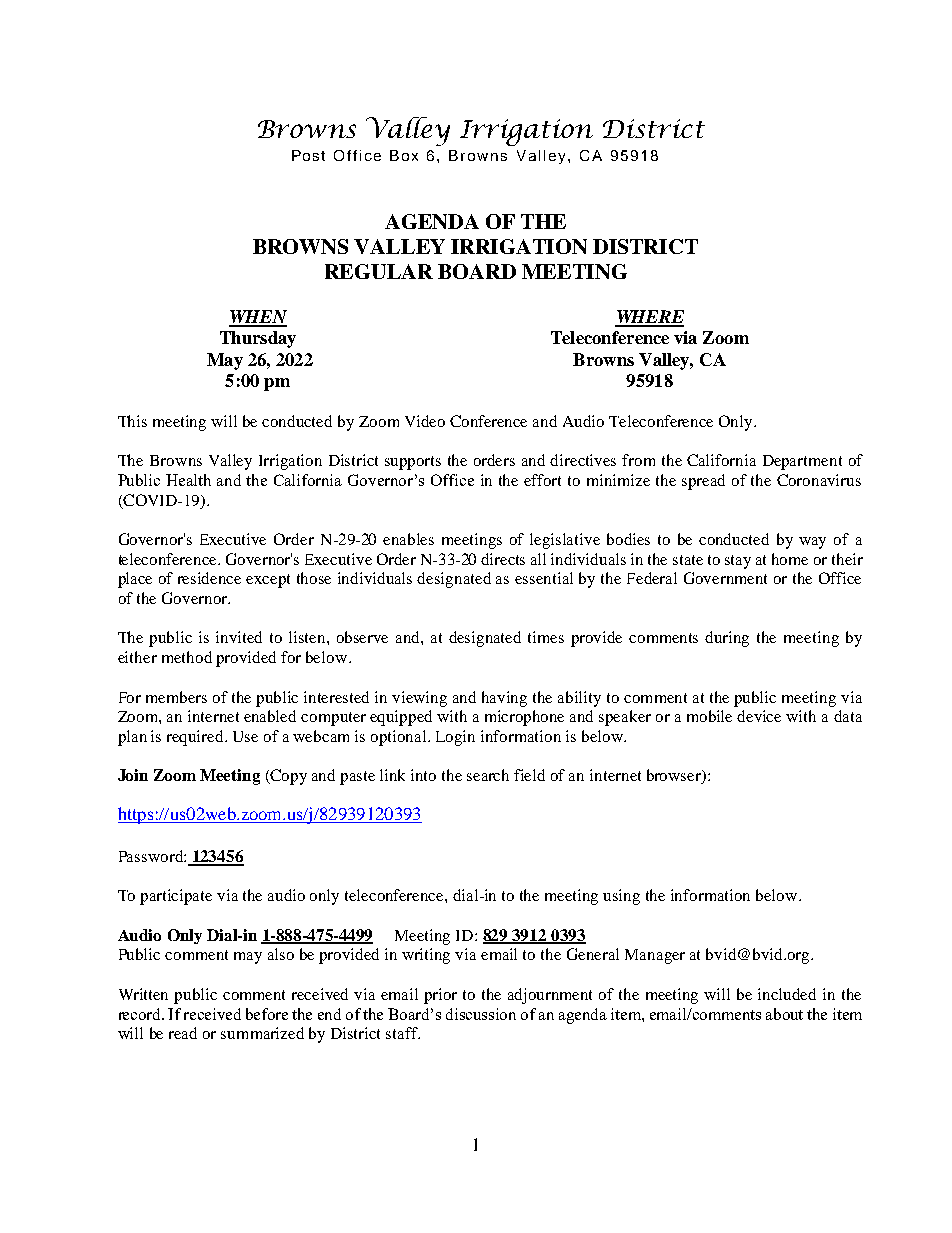 The width and height of the page is (952, 1233). What do you see at coordinates (455, 738) in the page?
I see `Login` at bounding box center [455, 738].
